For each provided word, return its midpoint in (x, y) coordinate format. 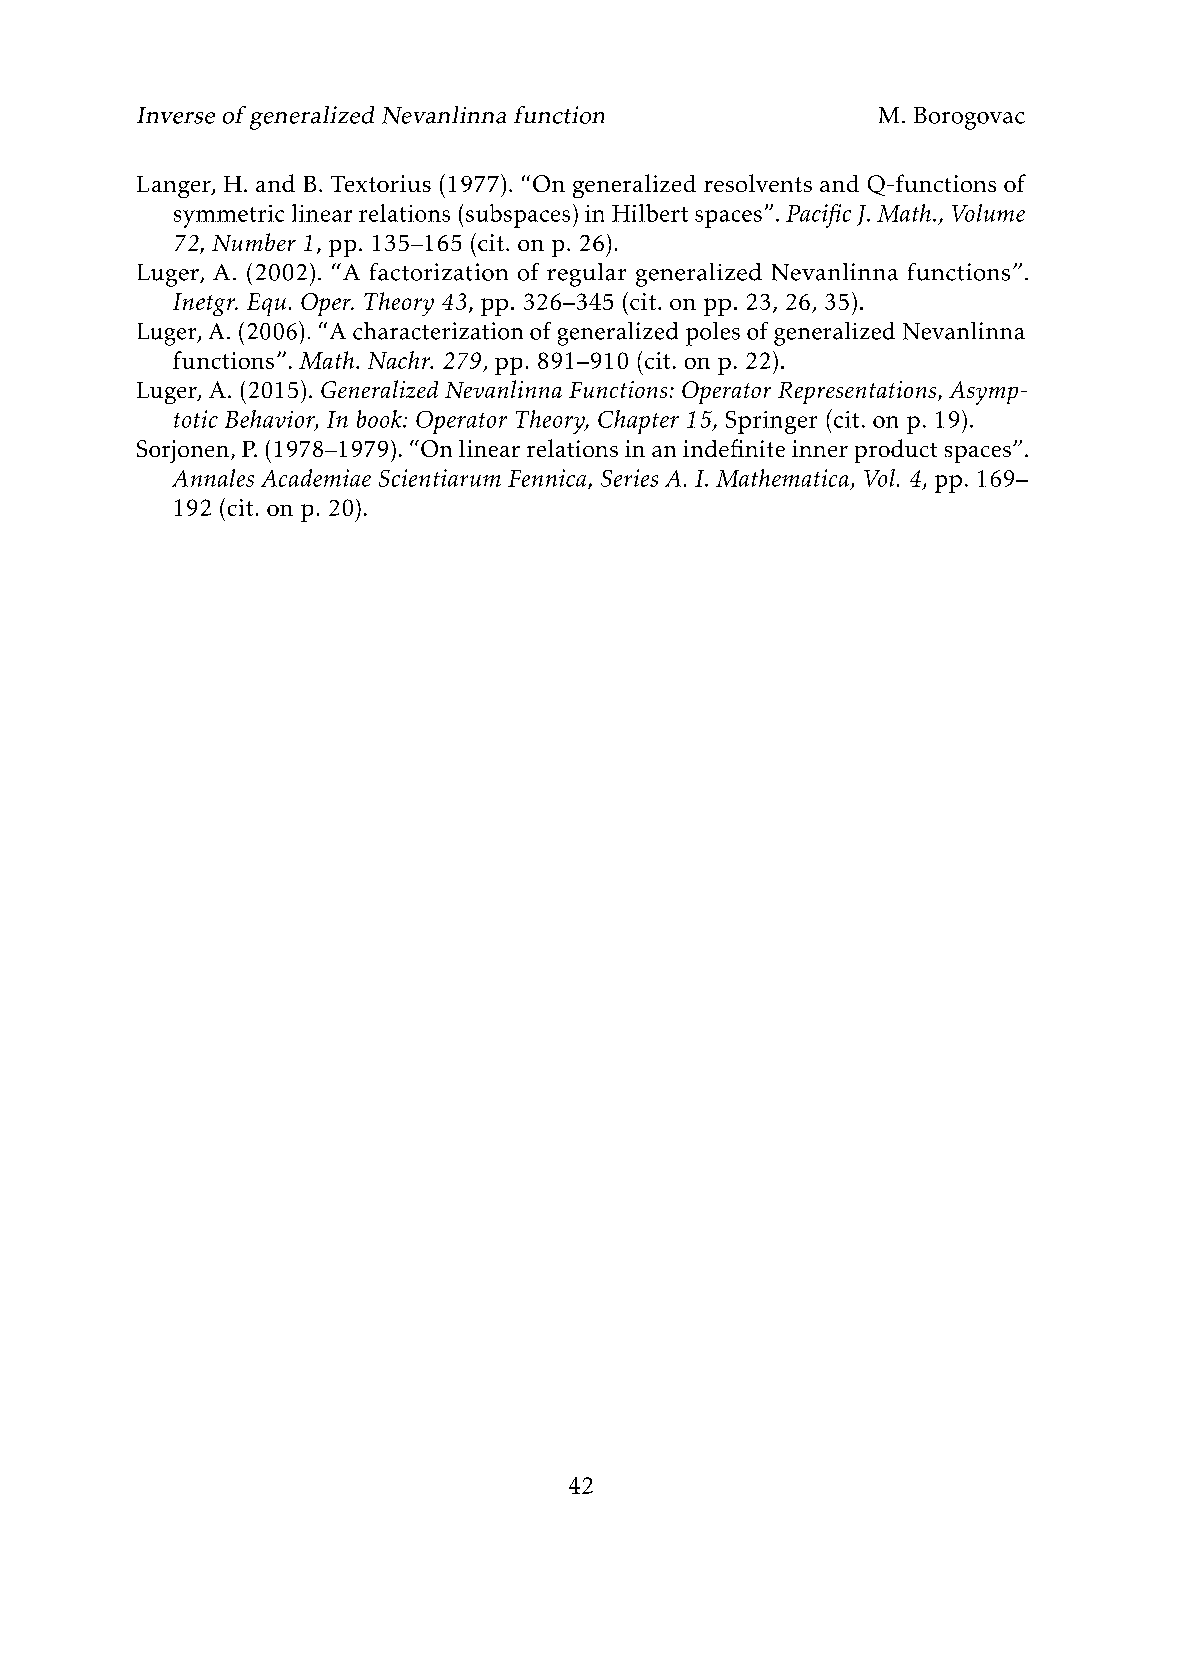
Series (629, 478)
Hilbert (650, 213)
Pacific (818, 216)
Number (254, 242)
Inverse (176, 115)
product (896, 451)
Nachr (400, 360)
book (380, 419)
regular (586, 275)
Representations (858, 392)
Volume (988, 213)
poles (713, 334)
